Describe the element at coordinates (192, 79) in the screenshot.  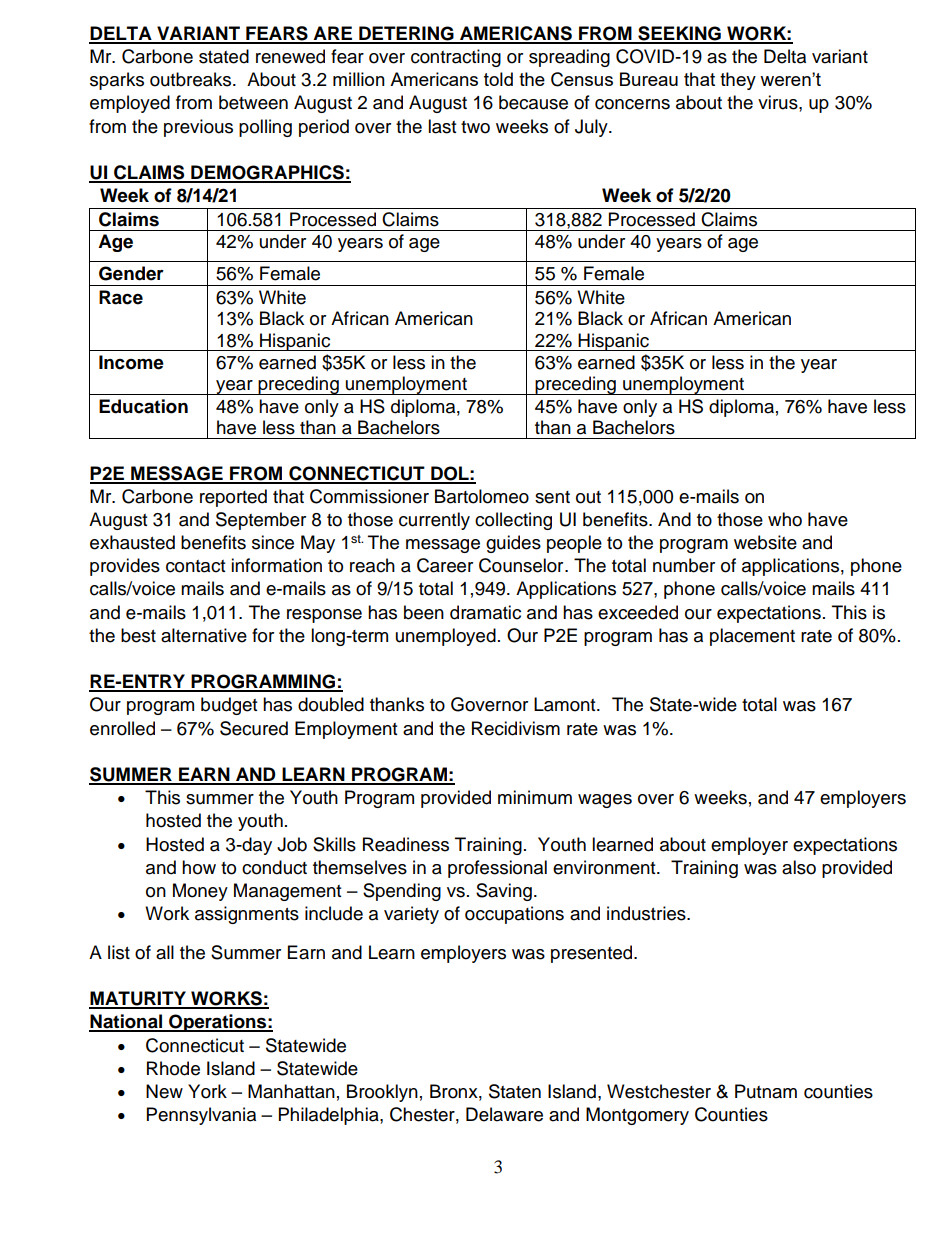
I see `outbreaks` at that location.
